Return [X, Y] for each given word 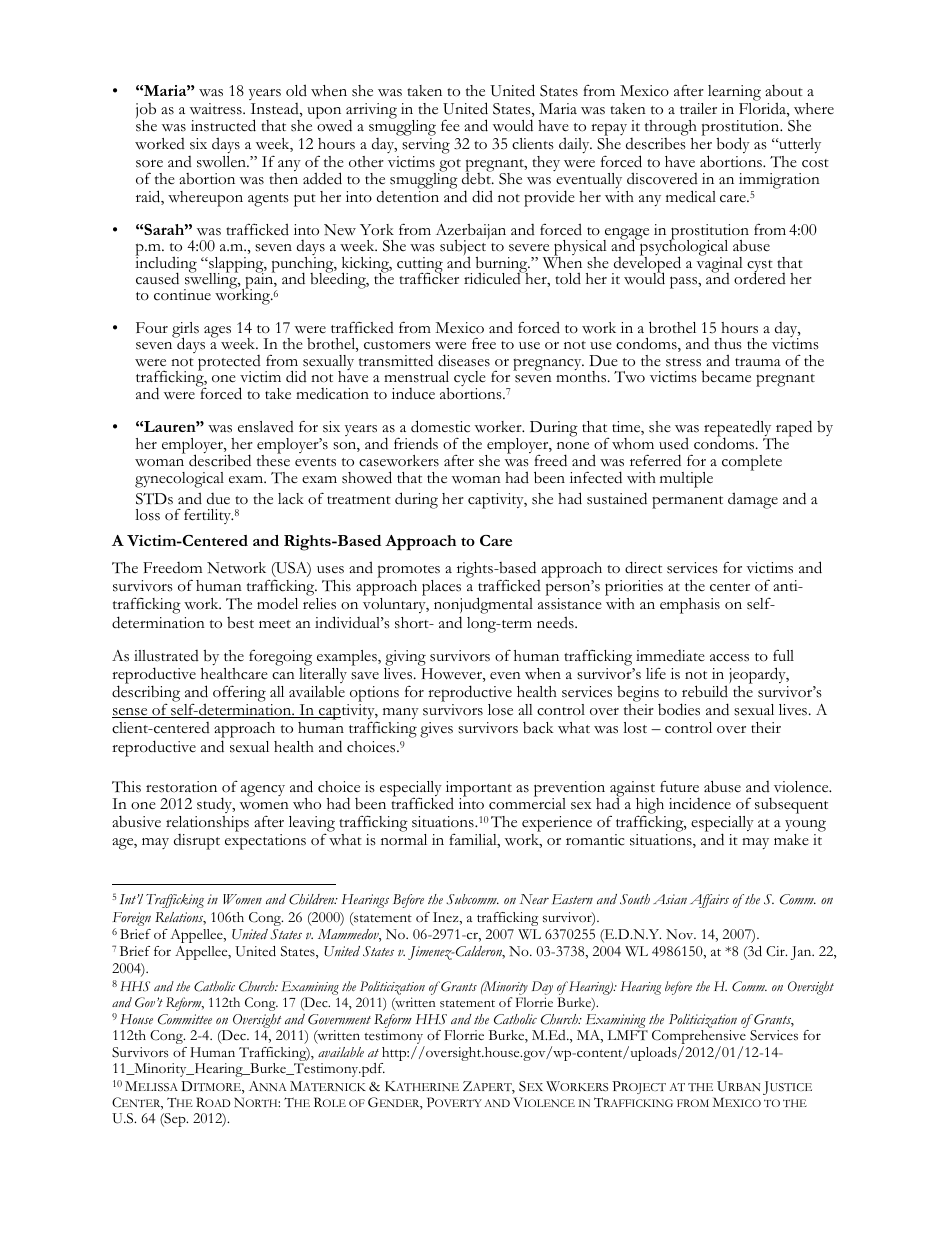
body [733, 145]
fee [450, 125]
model [277, 603]
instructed [223, 125]
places [441, 588]
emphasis [690, 606]
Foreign [131, 919]
